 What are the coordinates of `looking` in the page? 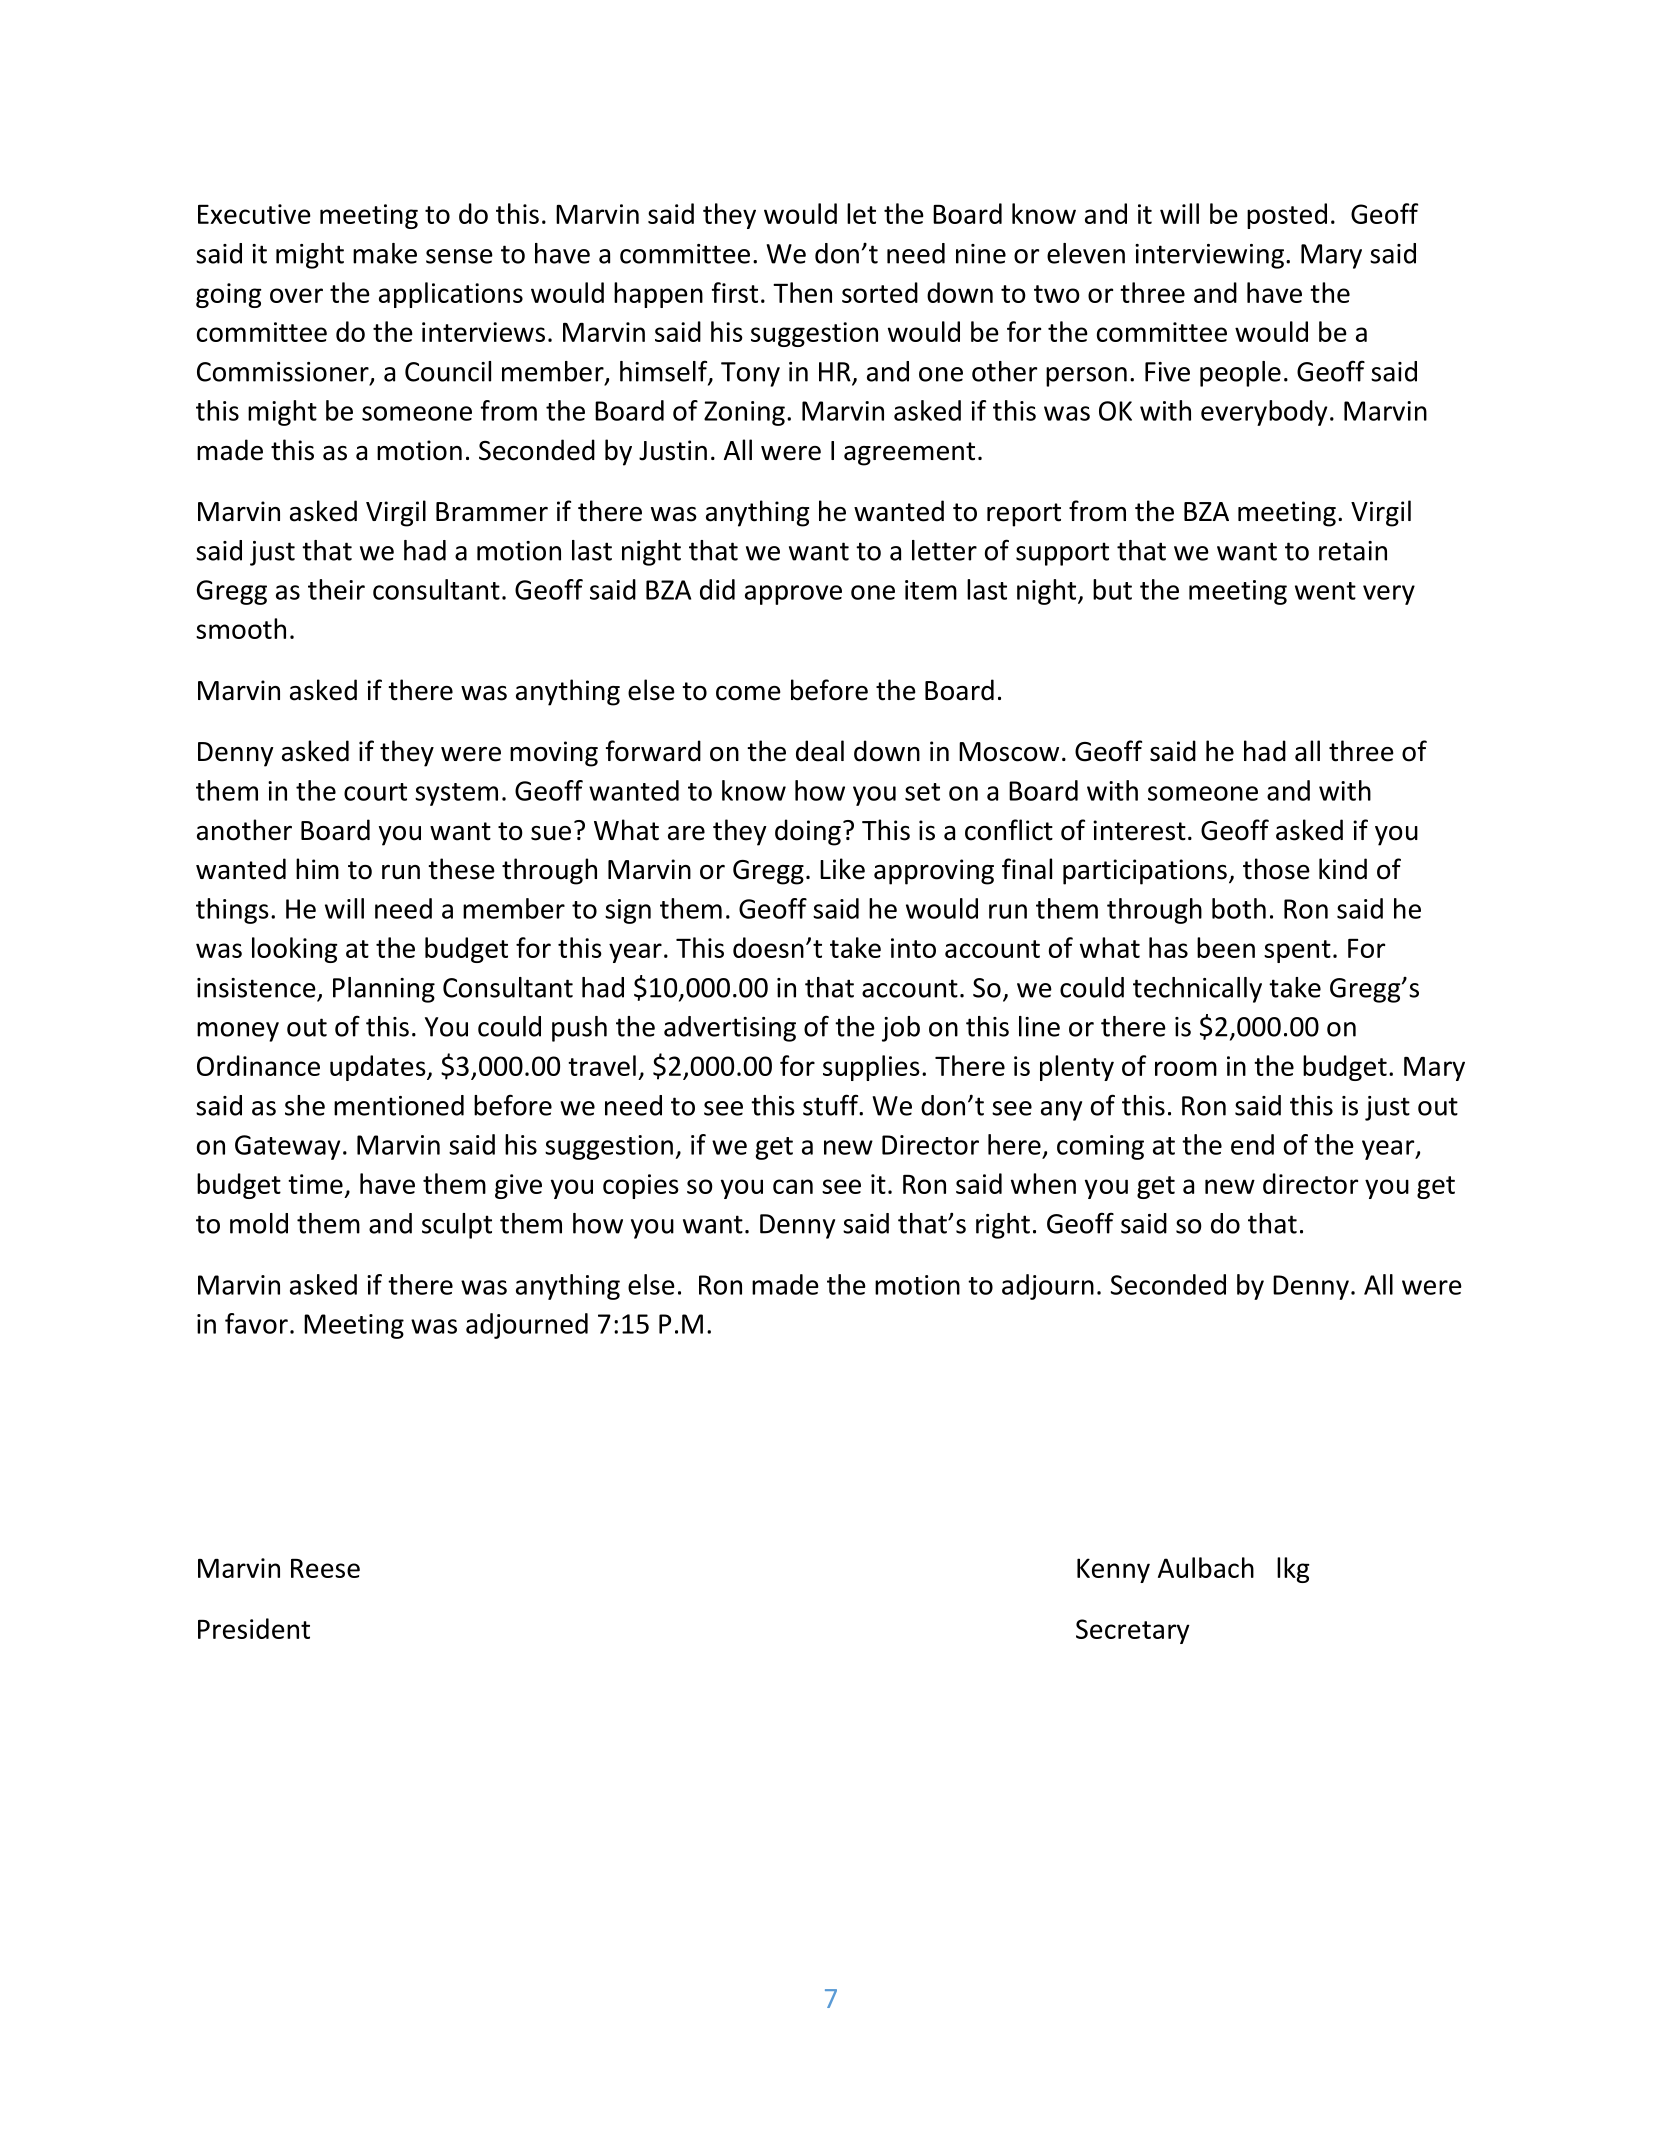 It's located at (295, 950).
